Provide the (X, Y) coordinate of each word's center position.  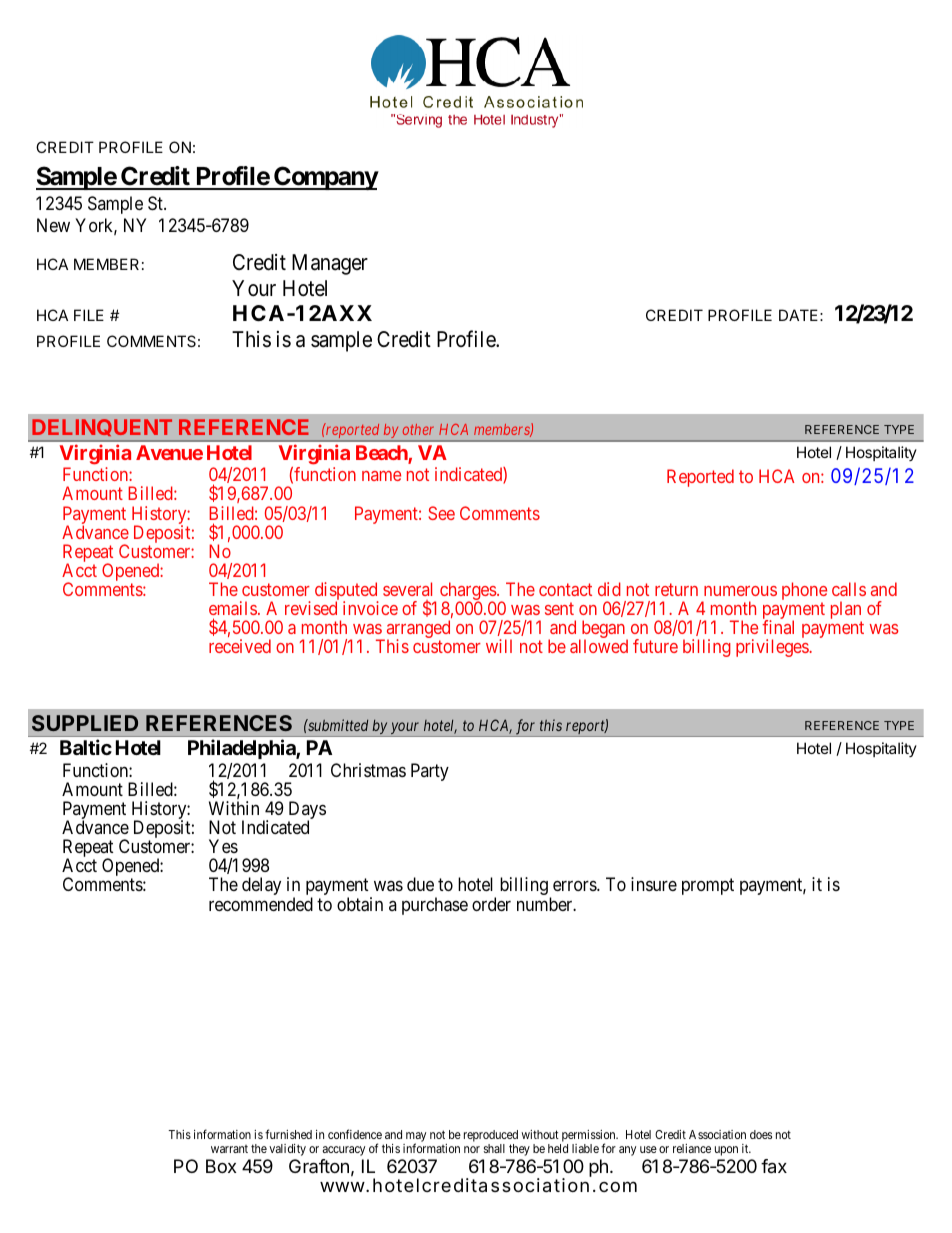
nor (472, 1149)
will (499, 646)
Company (325, 178)
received (240, 646)
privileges (773, 648)
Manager (330, 264)
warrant (229, 1149)
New (53, 225)
